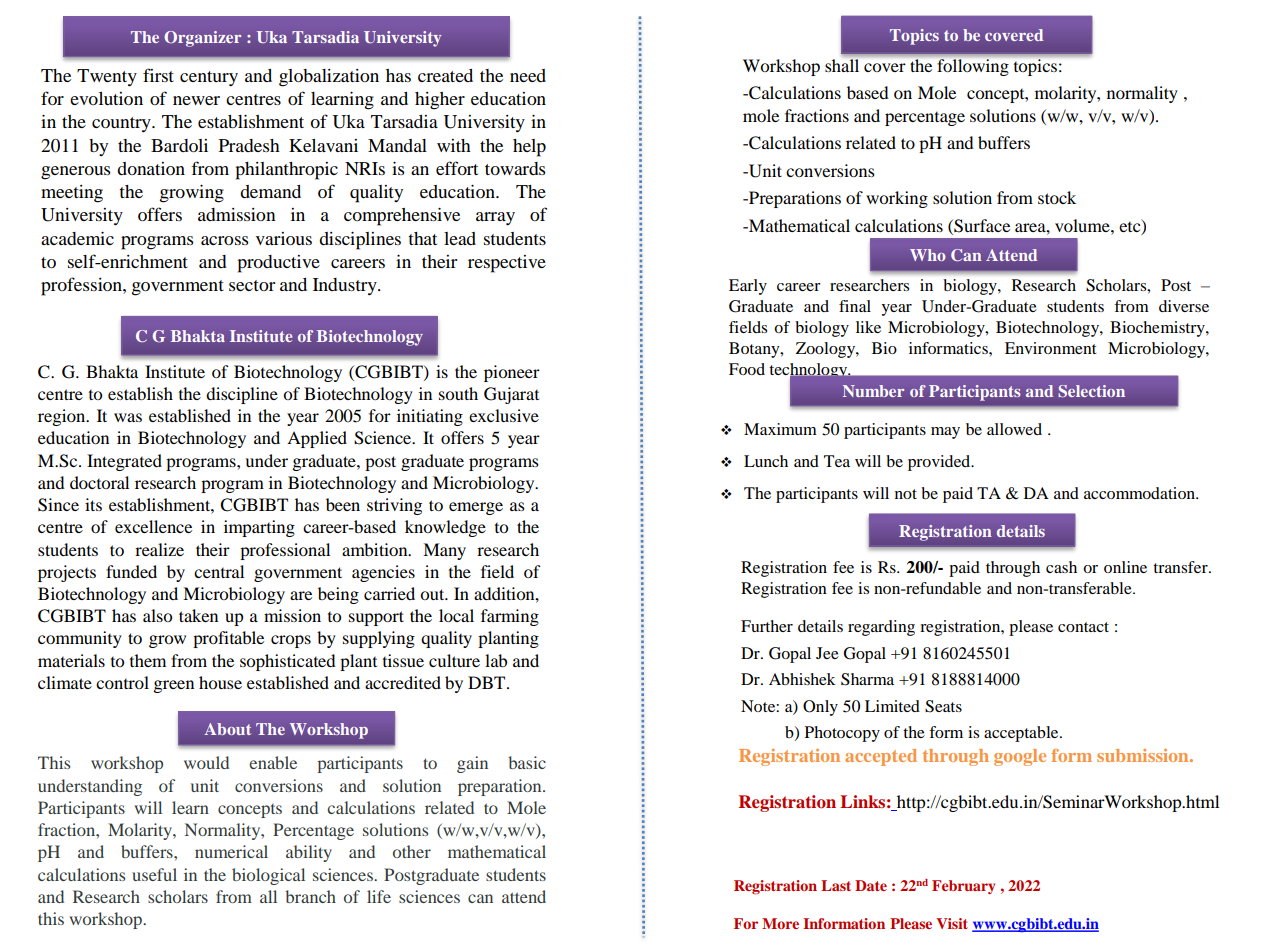 This screenshot has width=1270, height=952. I want to click on Integrated, so click(124, 462).
